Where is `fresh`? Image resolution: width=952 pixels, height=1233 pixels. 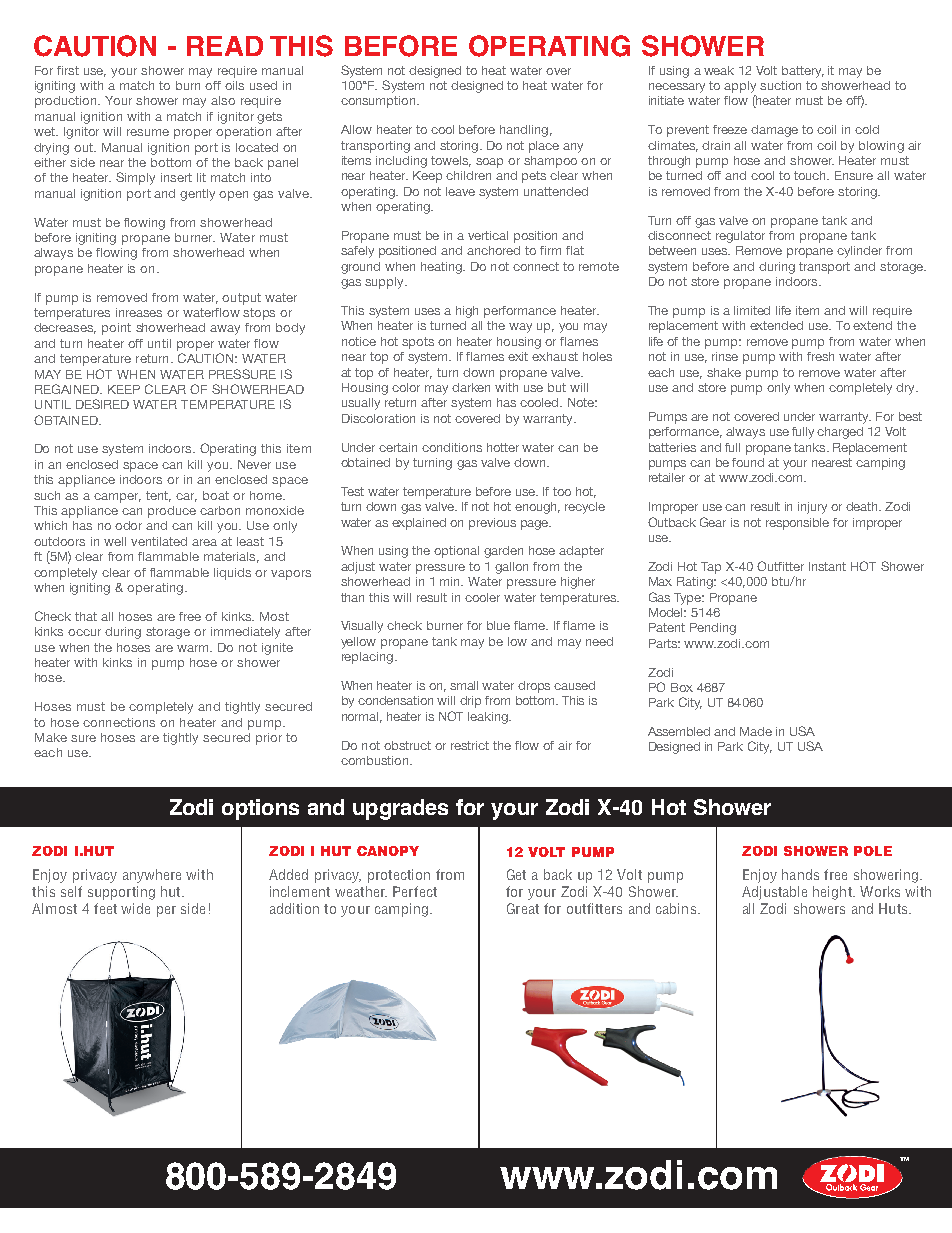 fresh is located at coordinates (820, 356).
